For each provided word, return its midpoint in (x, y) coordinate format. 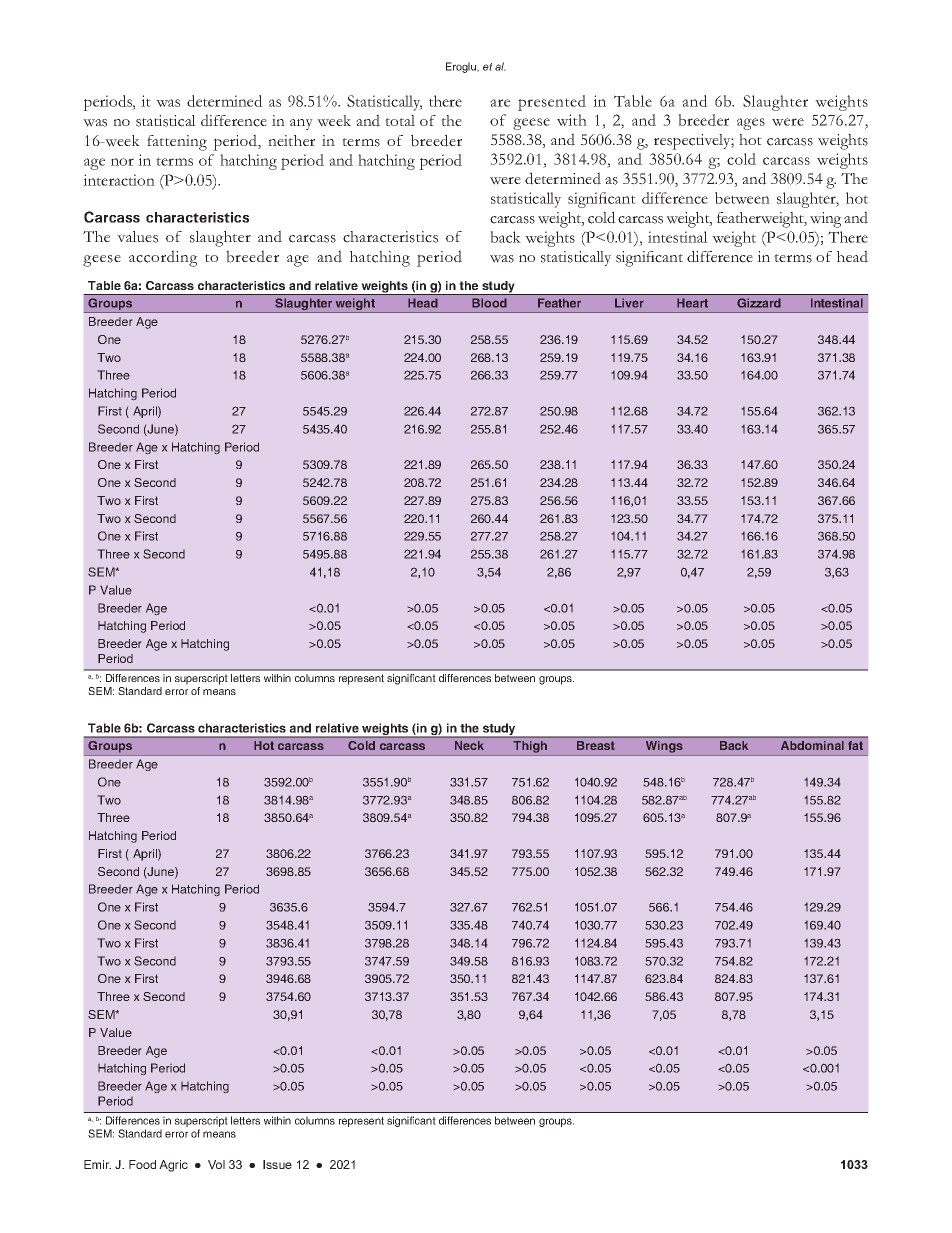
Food (142, 1164)
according (163, 258)
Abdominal (812, 745)
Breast (596, 745)
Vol (216, 1164)
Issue (277, 1164)
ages (751, 124)
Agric (173, 1166)
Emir (97, 1164)
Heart (692, 303)
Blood (489, 303)
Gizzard (759, 303)
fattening (177, 143)
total (400, 120)
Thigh (530, 748)
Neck (469, 745)
